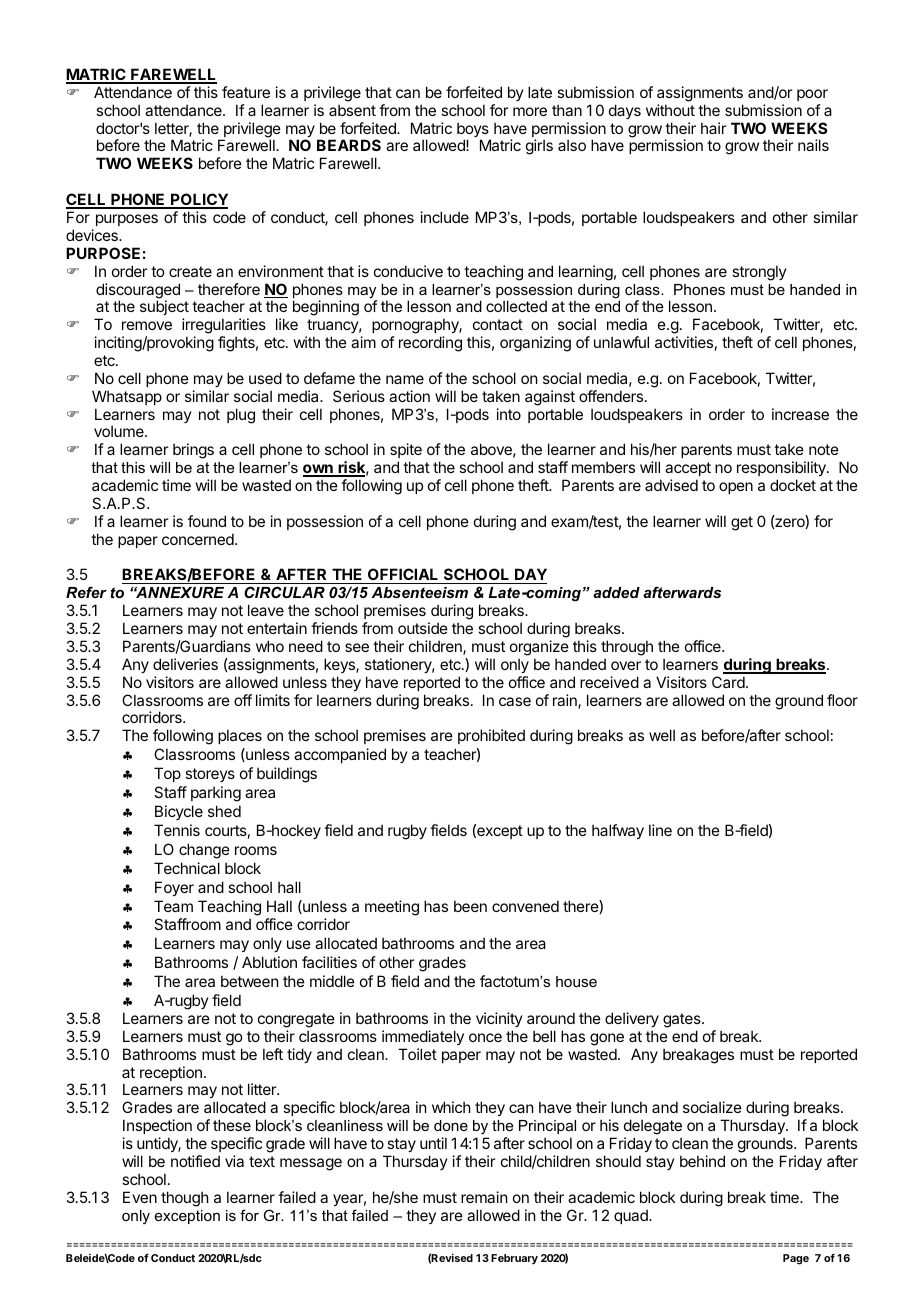  What do you see at coordinates (474, 131) in the page?
I see `boys` at bounding box center [474, 131].
